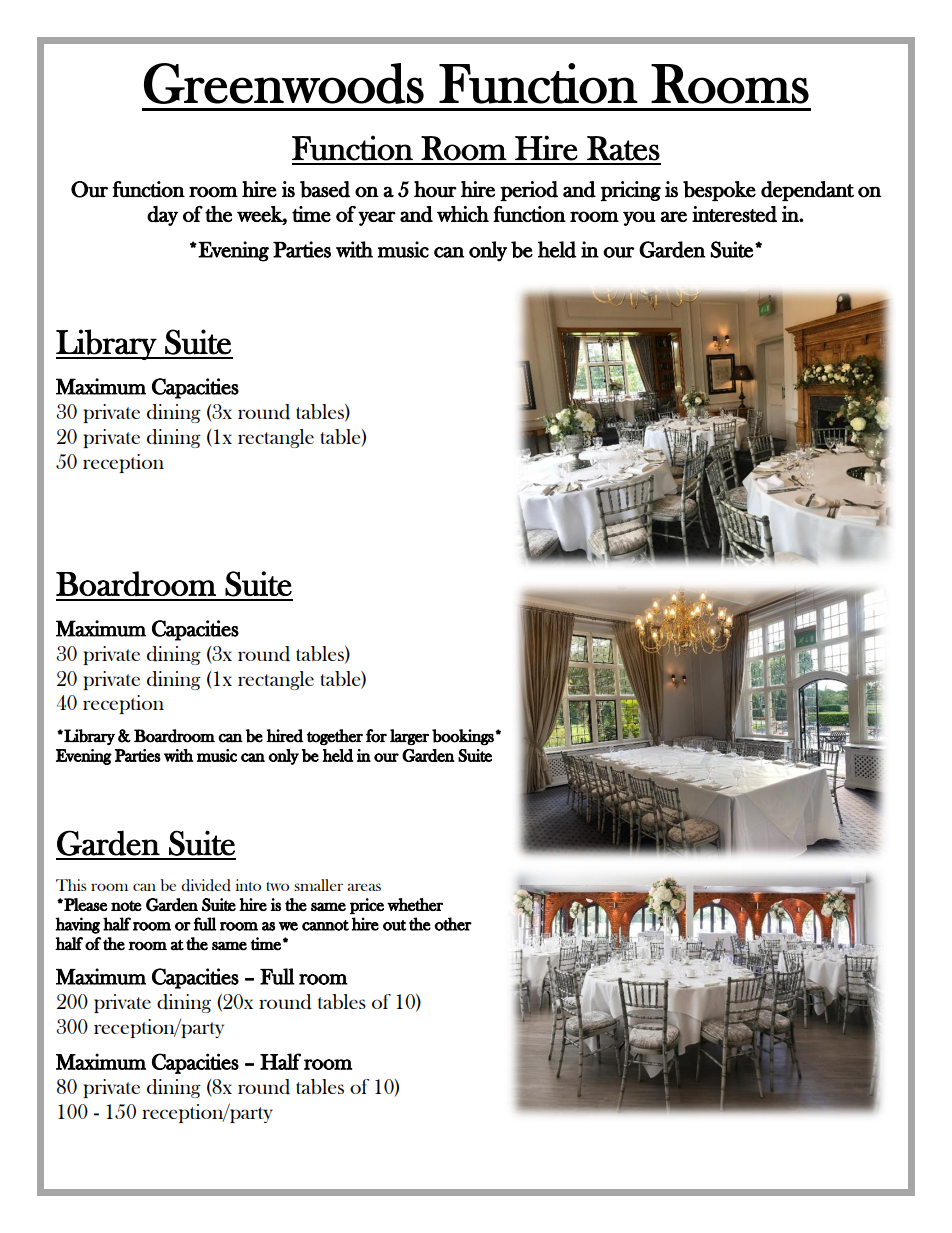 The image size is (952, 1233). I want to click on interested, so click(734, 214).
